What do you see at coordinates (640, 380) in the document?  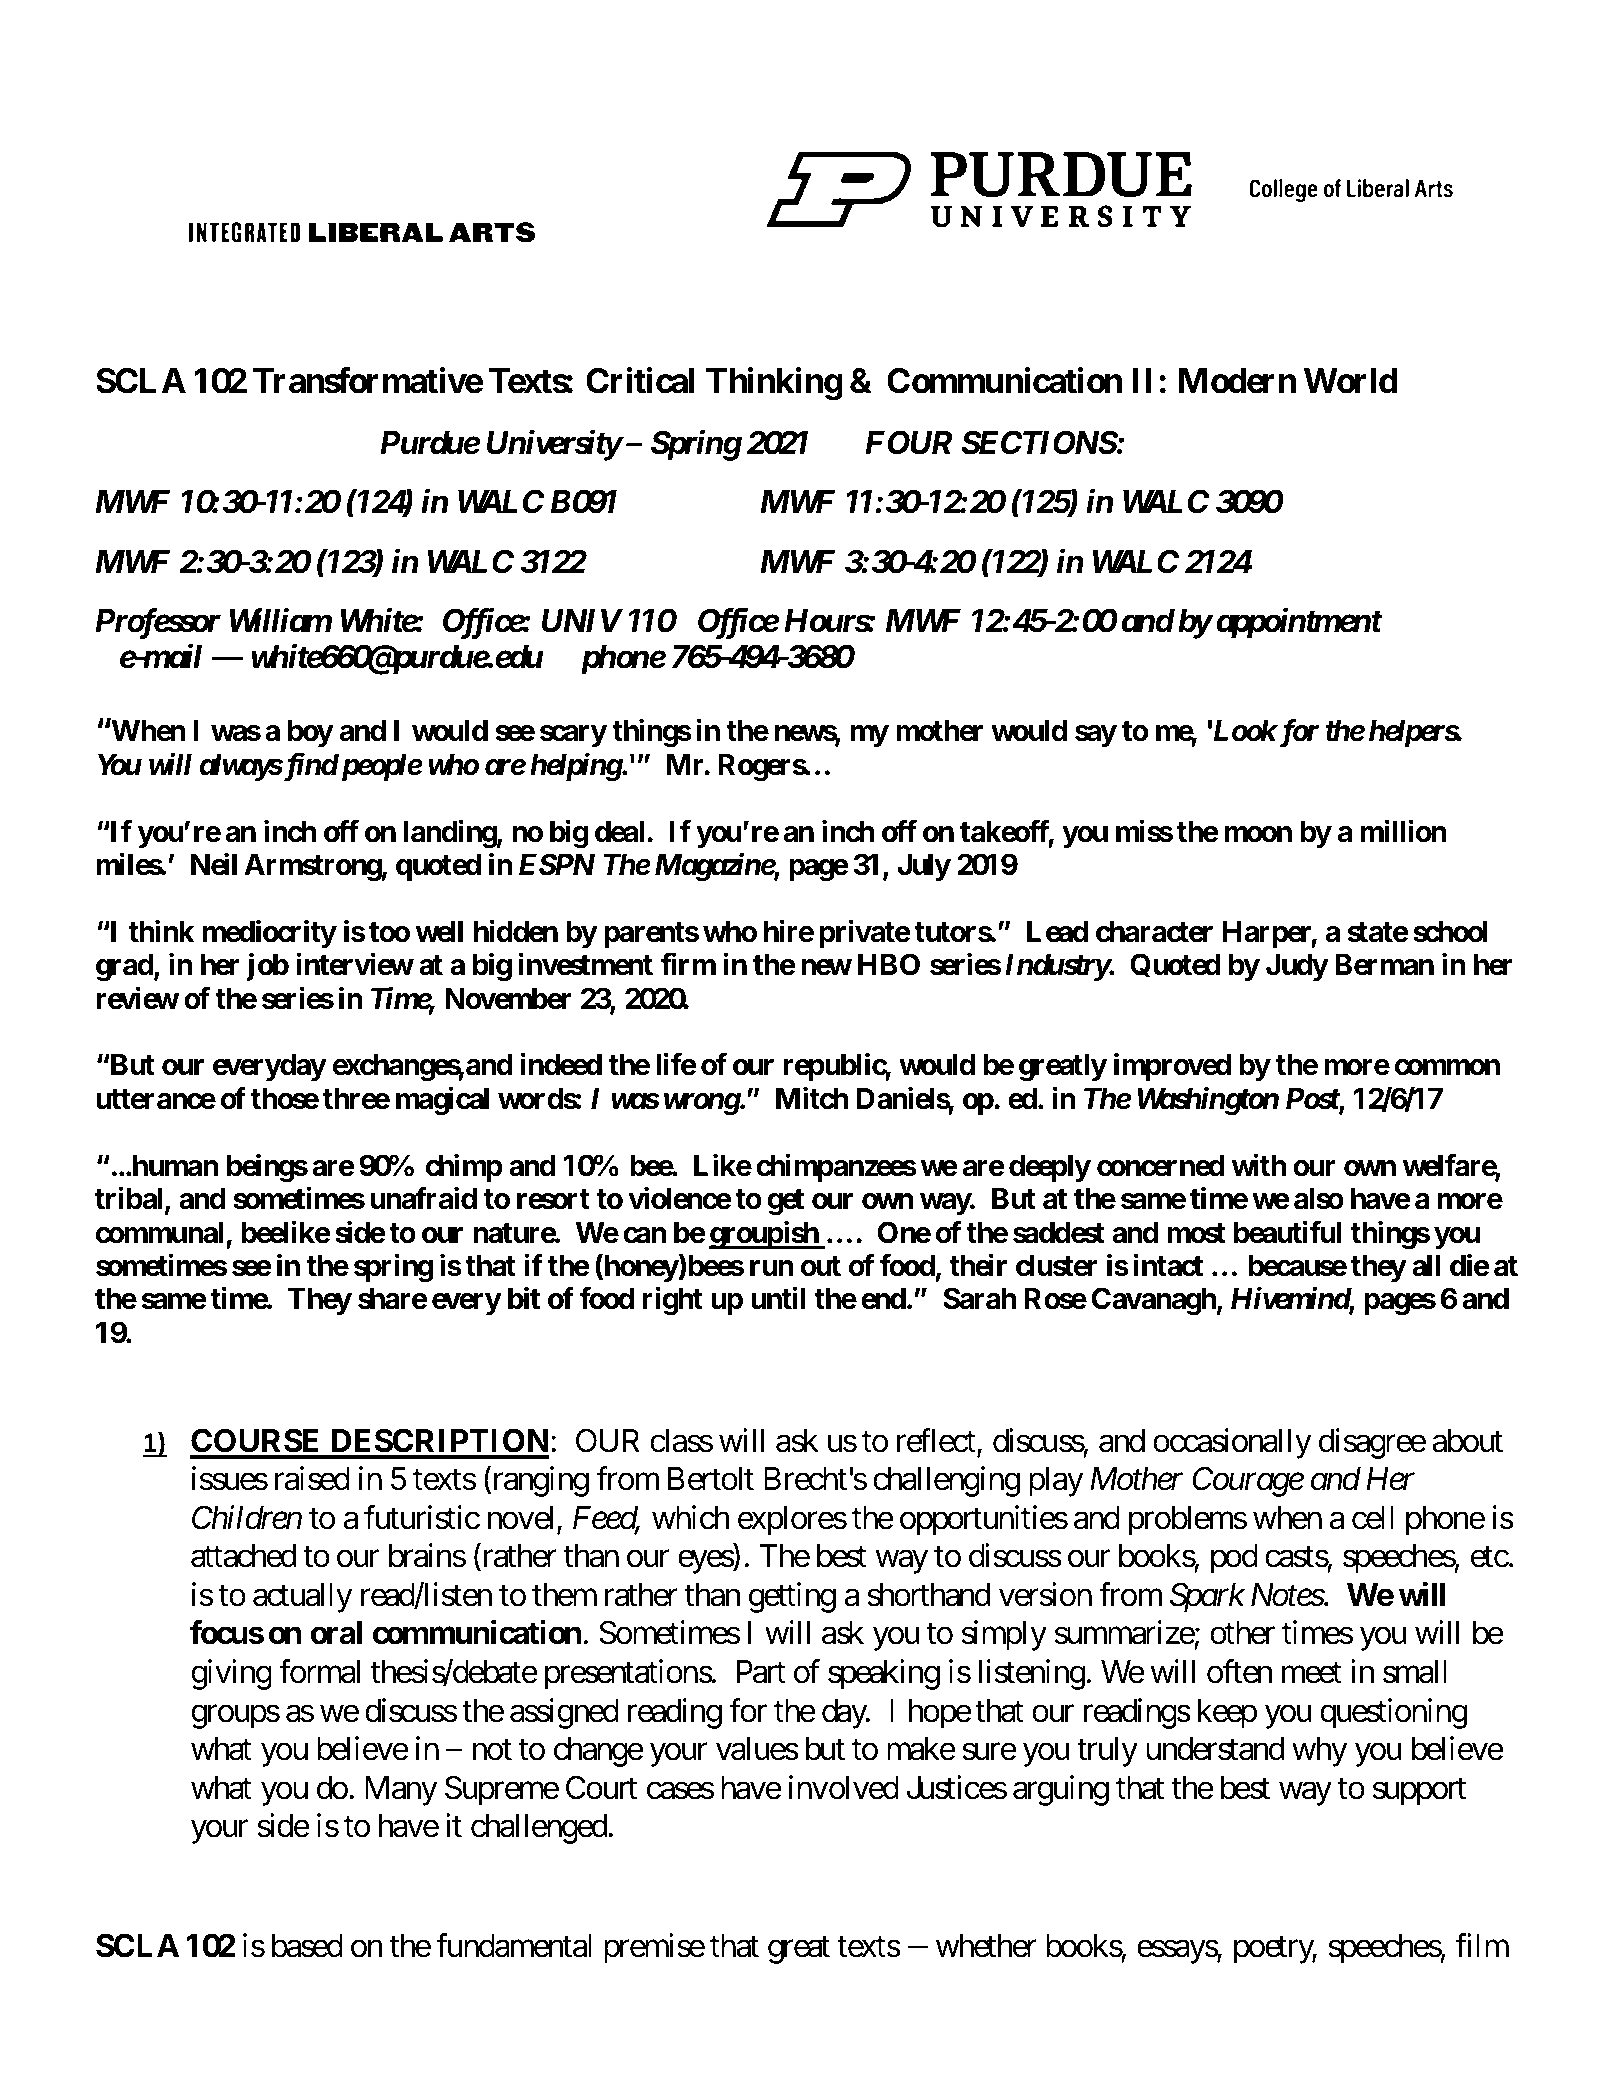 I see `Critical` at bounding box center [640, 380].
